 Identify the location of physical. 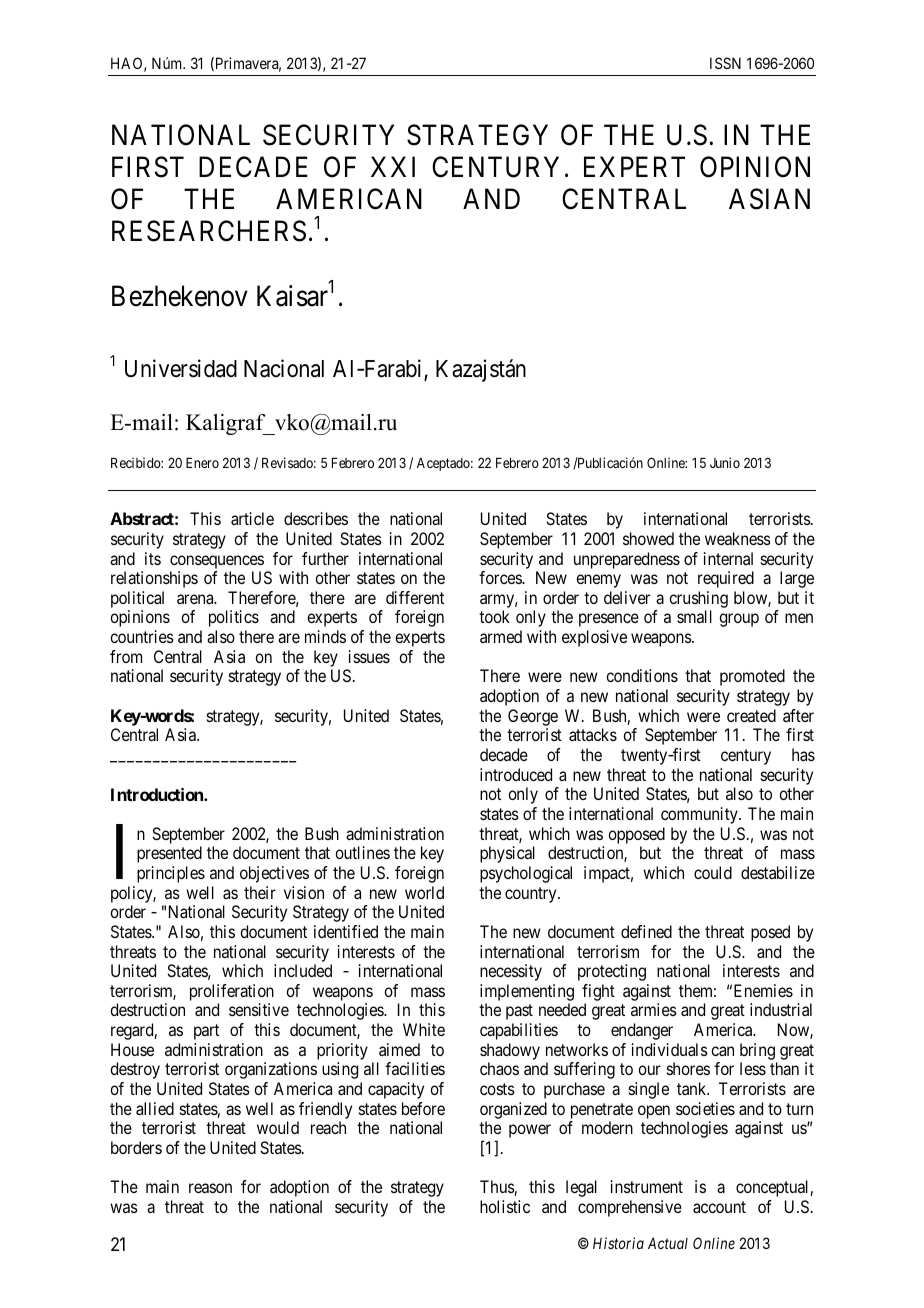
(507, 854).
